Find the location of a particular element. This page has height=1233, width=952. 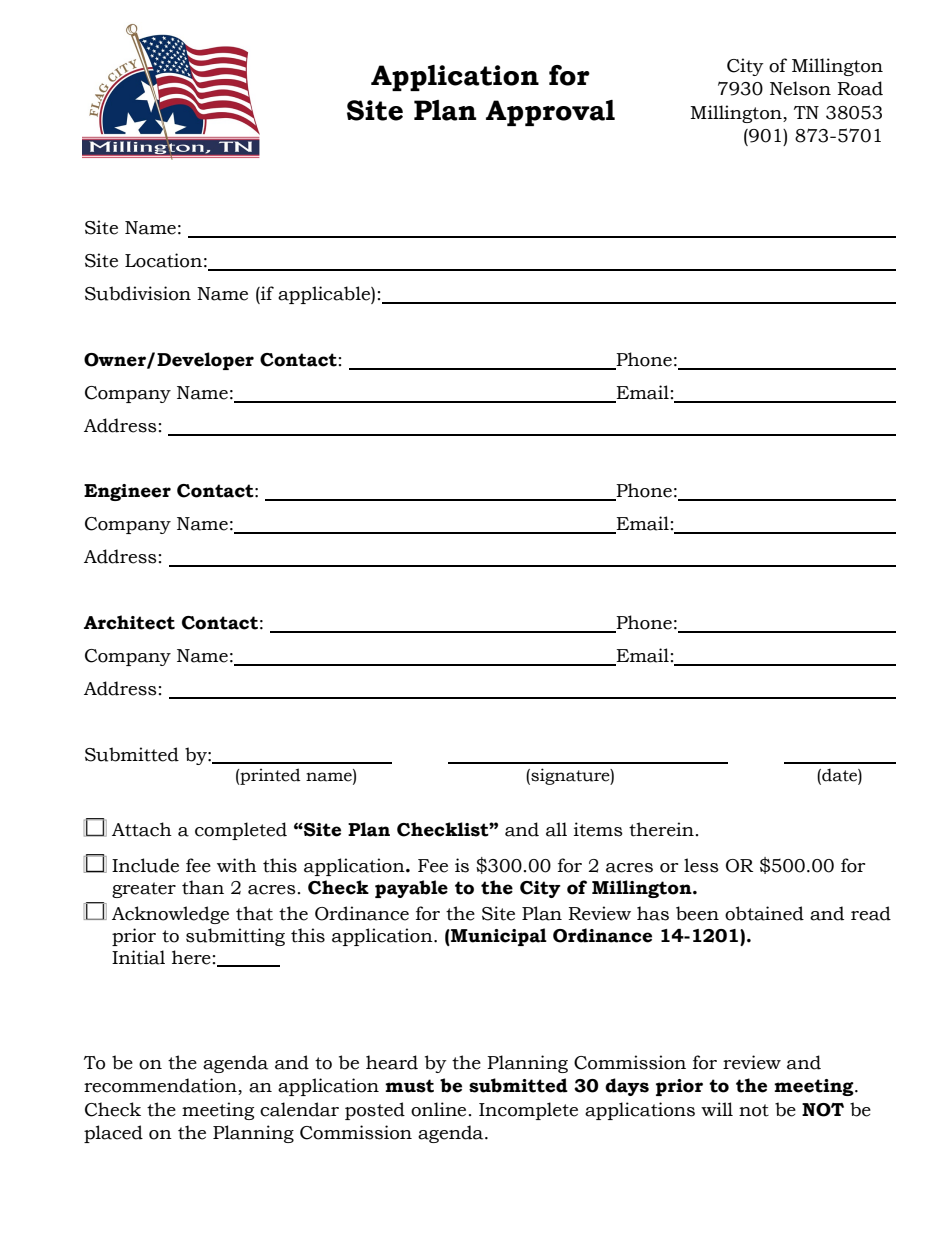

all is located at coordinates (556, 829).
